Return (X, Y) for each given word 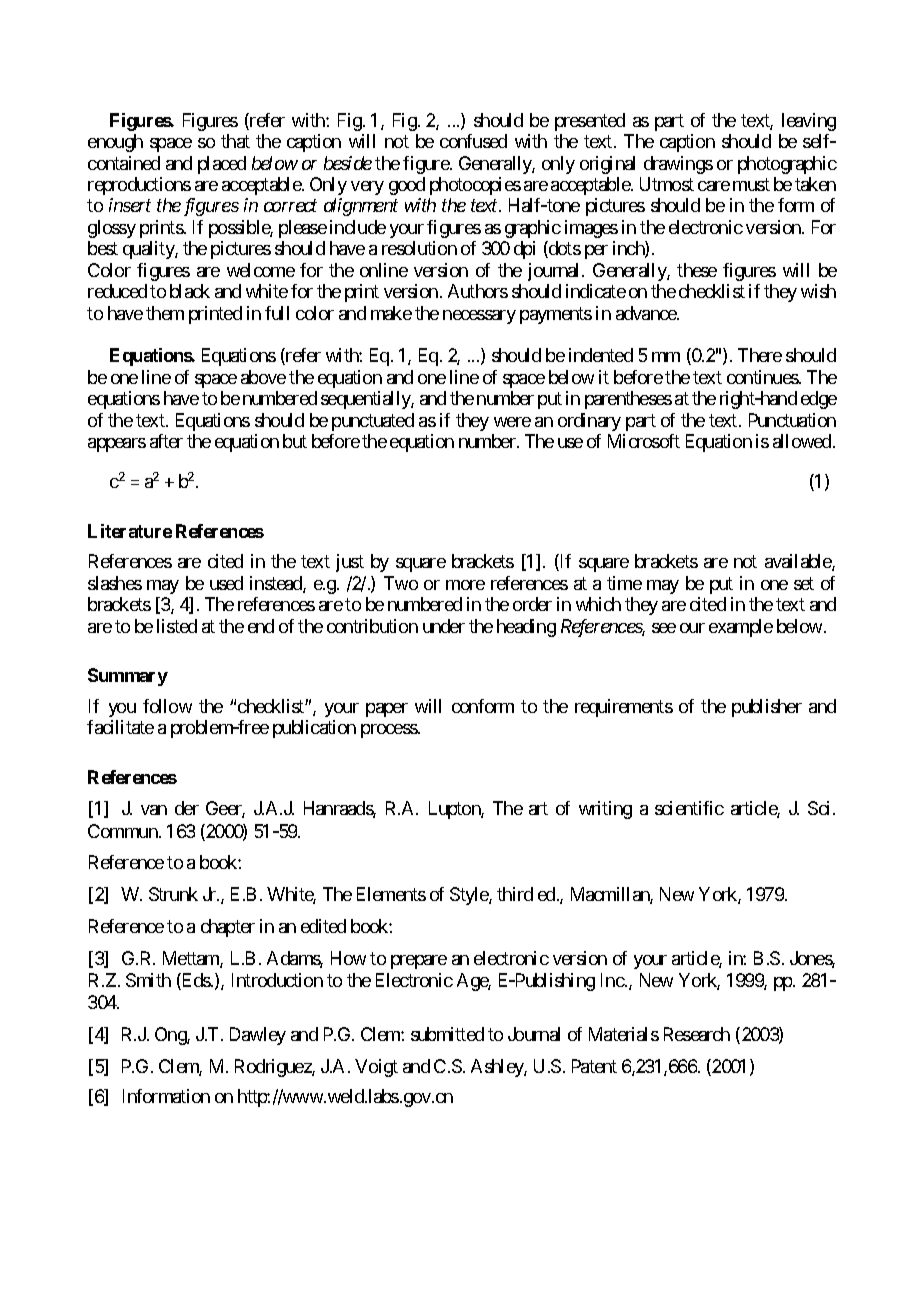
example (741, 628)
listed (177, 626)
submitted (447, 1034)
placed (222, 165)
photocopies (475, 186)
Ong (171, 1036)
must (751, 184)
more (465, 585)
